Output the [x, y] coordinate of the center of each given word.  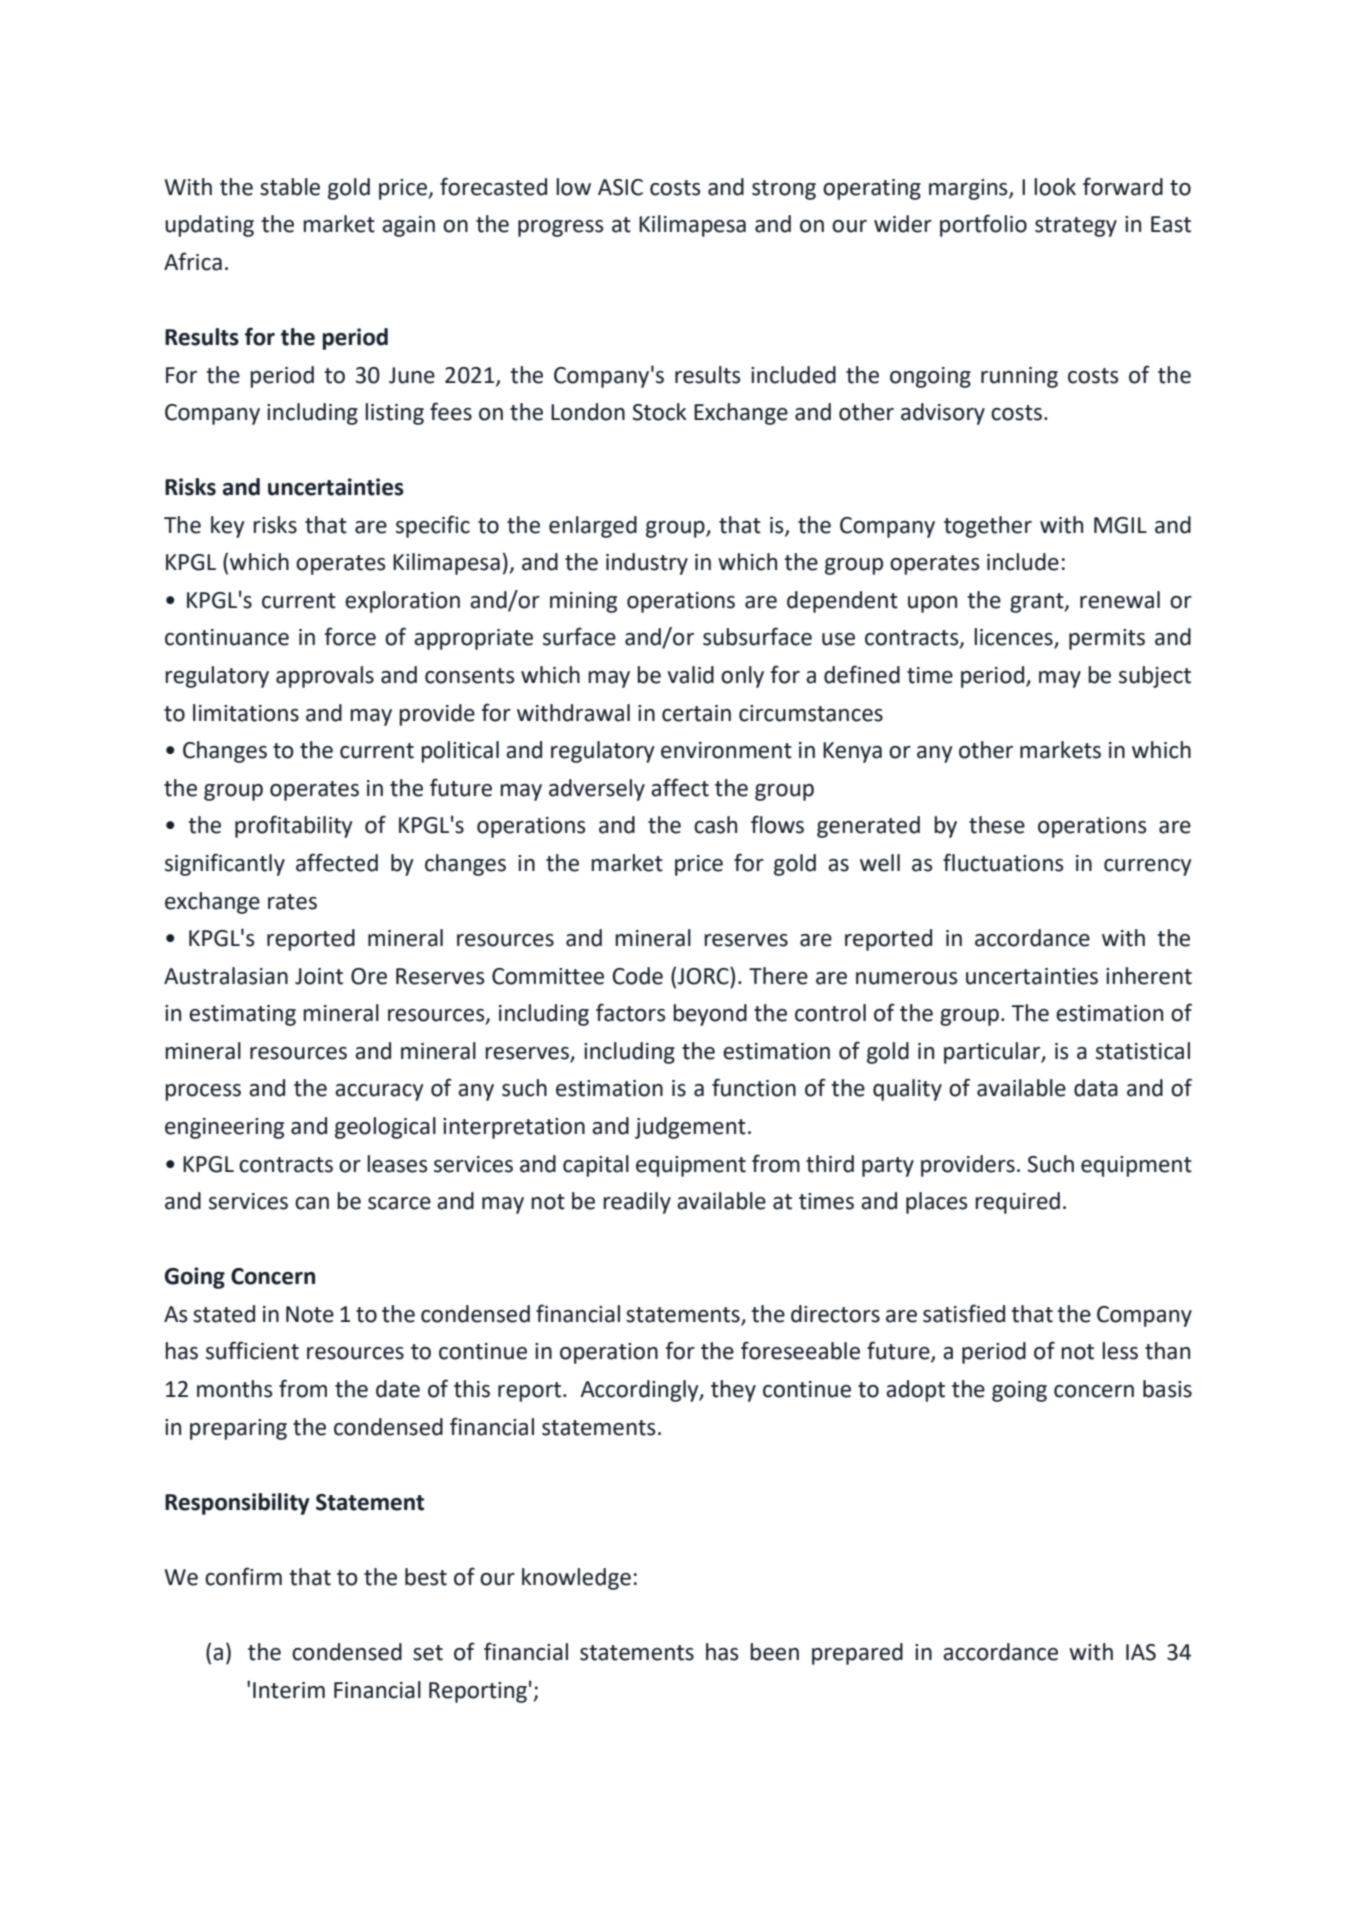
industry [647, 564]
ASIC [620, 187]
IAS [1141, 1652]
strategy [1076, 227]
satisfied [964, 1313]
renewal [1120, 600]
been [774, 1652]
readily [637, 1203]
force [350, 636]
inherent [1149, 976]
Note [310, 1314]
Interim [289, 1690]
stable [290, 187]
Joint [319, 976]
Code [637, 976]
